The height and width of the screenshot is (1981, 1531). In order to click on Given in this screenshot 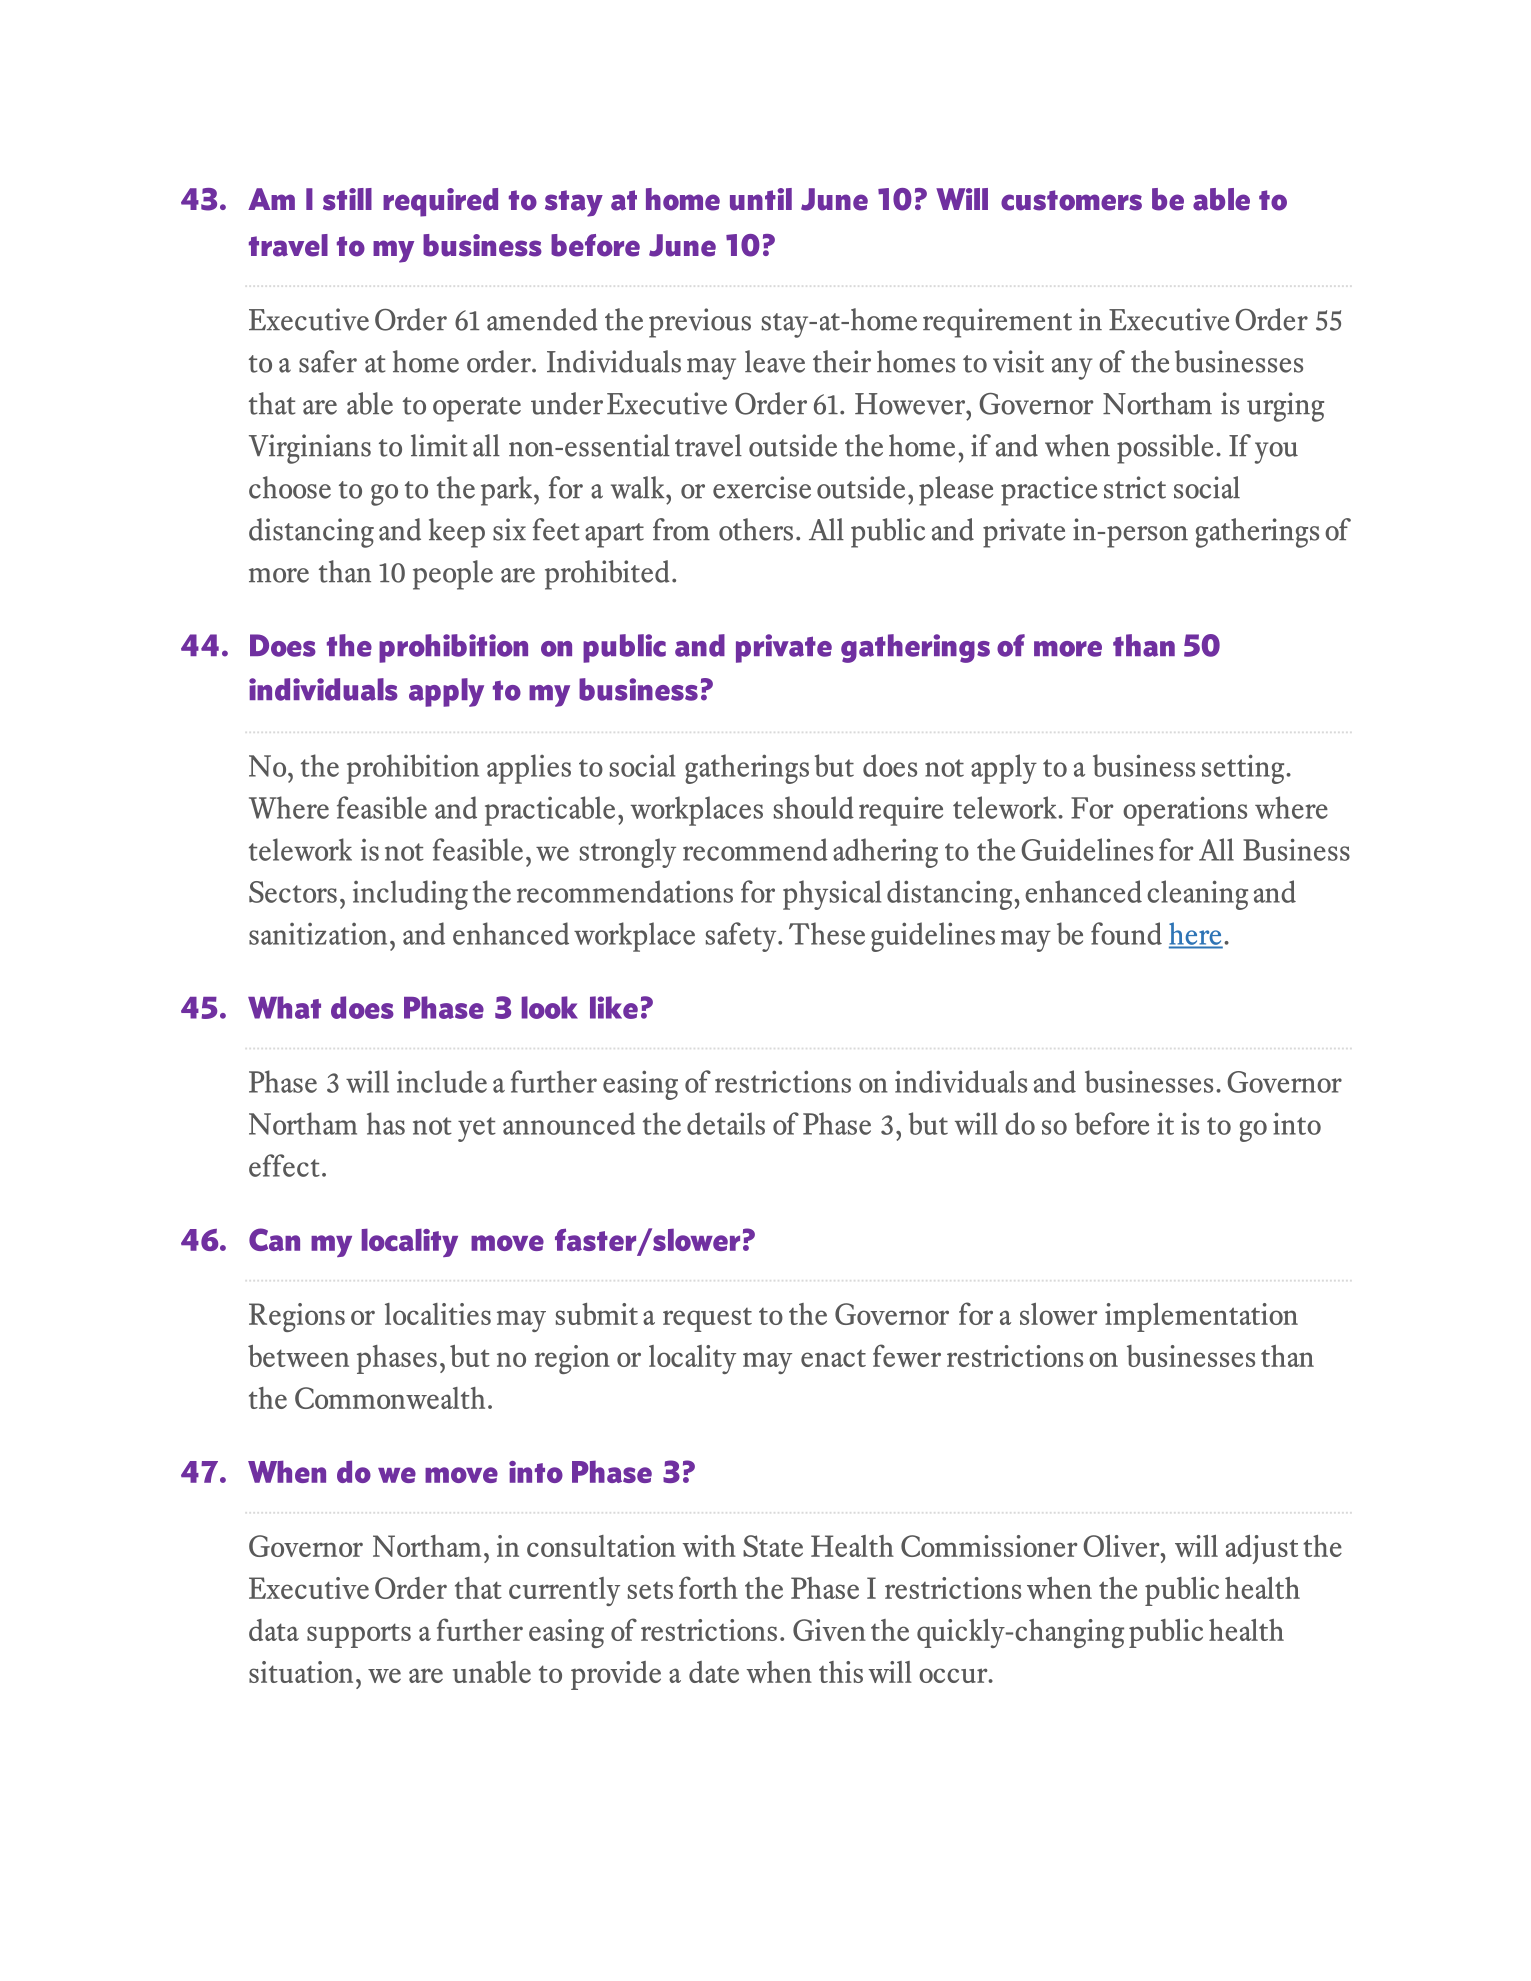, I will do `click(829, 1630)`.
